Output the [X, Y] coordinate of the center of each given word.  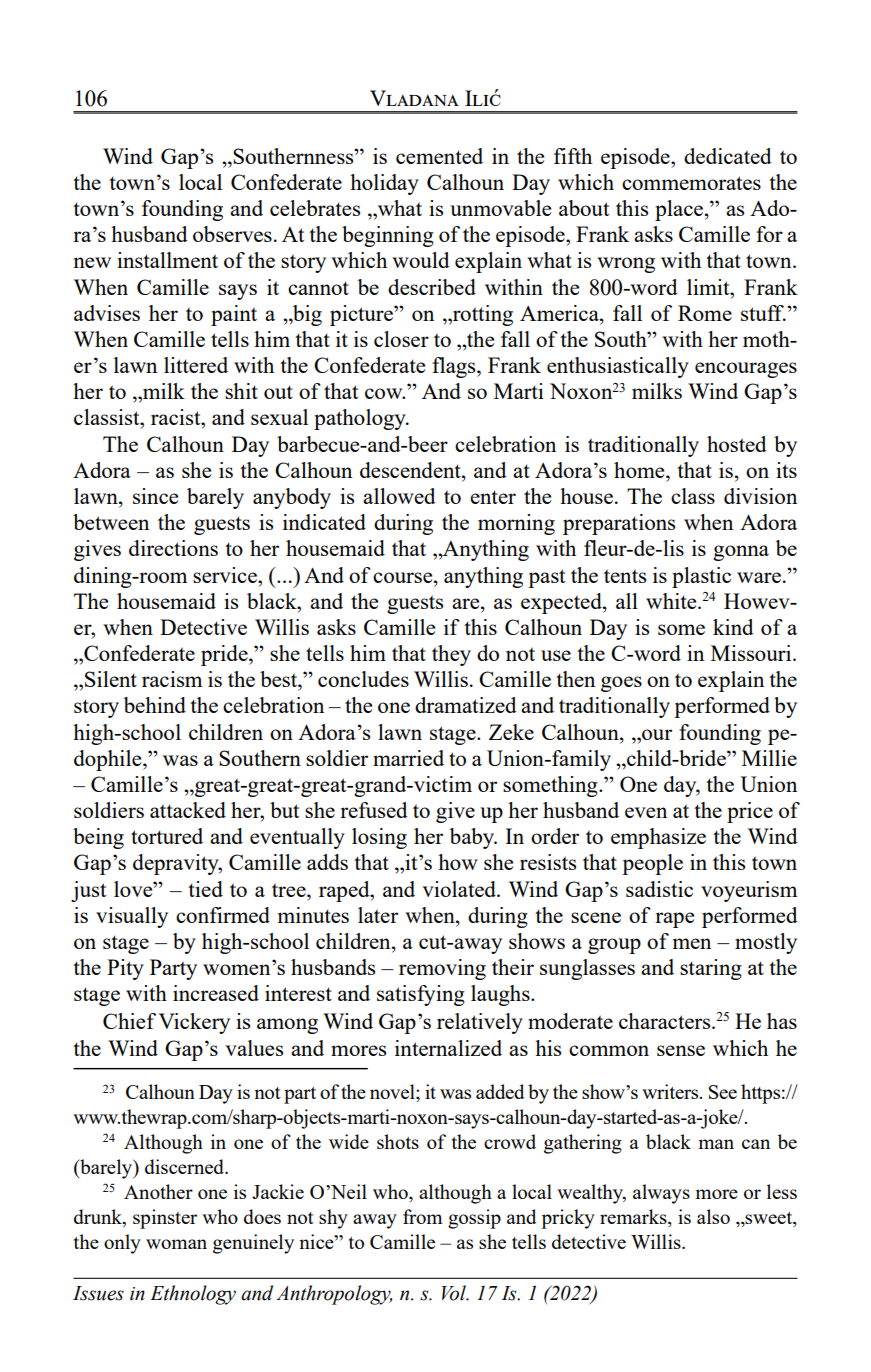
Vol [455, 1293]
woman [176, 1244]
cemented [439, 156]
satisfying [421, 995]
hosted [737, 444]
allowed [399, 496]
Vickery [194, 1023]
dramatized [466, 705]
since [155, 496]
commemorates [691, 183]
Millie [769, 758]
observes [232, 234]
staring [711, 969]
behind [155, 705]
